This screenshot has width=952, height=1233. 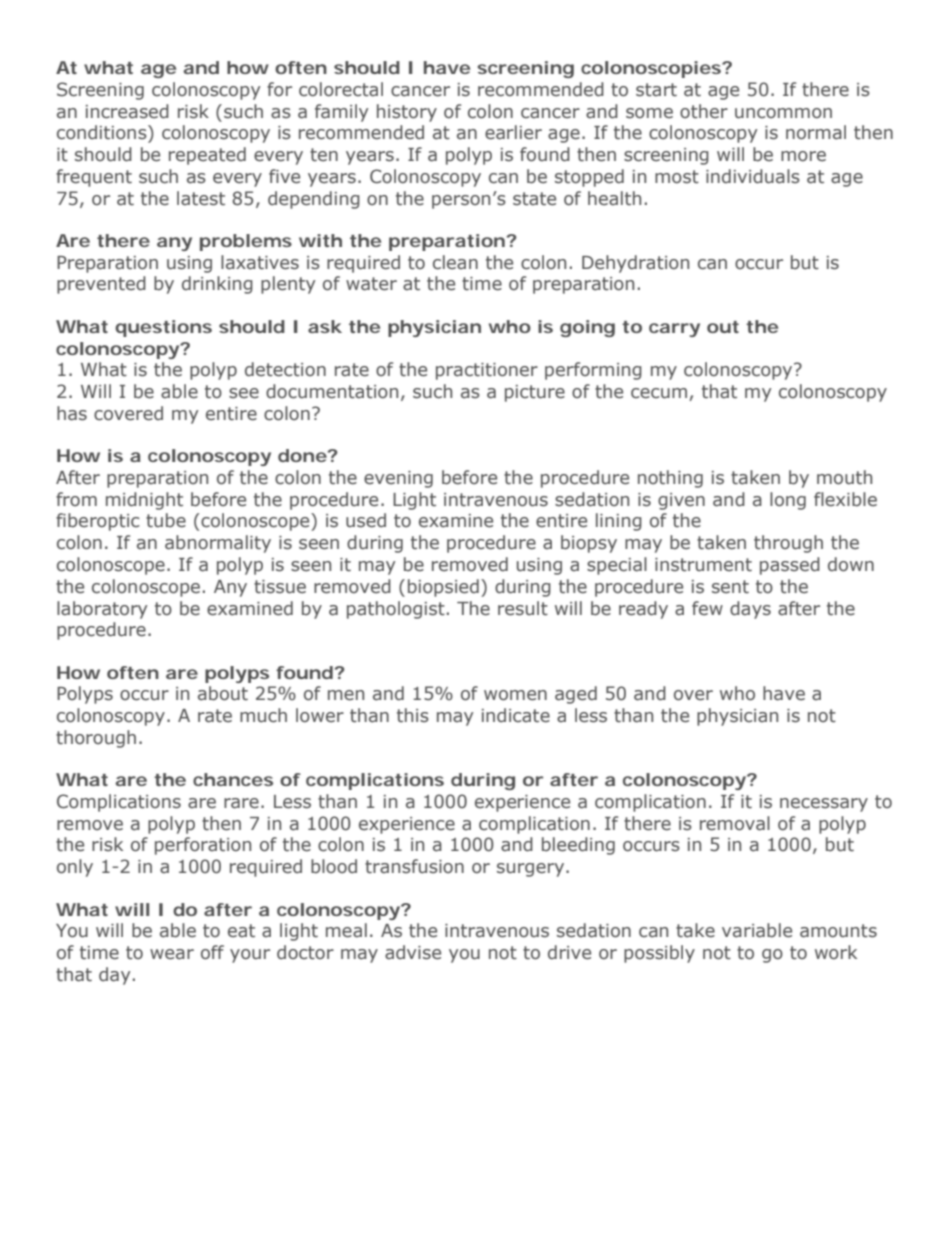 I want to click on through, so click(x=788, y=544).
